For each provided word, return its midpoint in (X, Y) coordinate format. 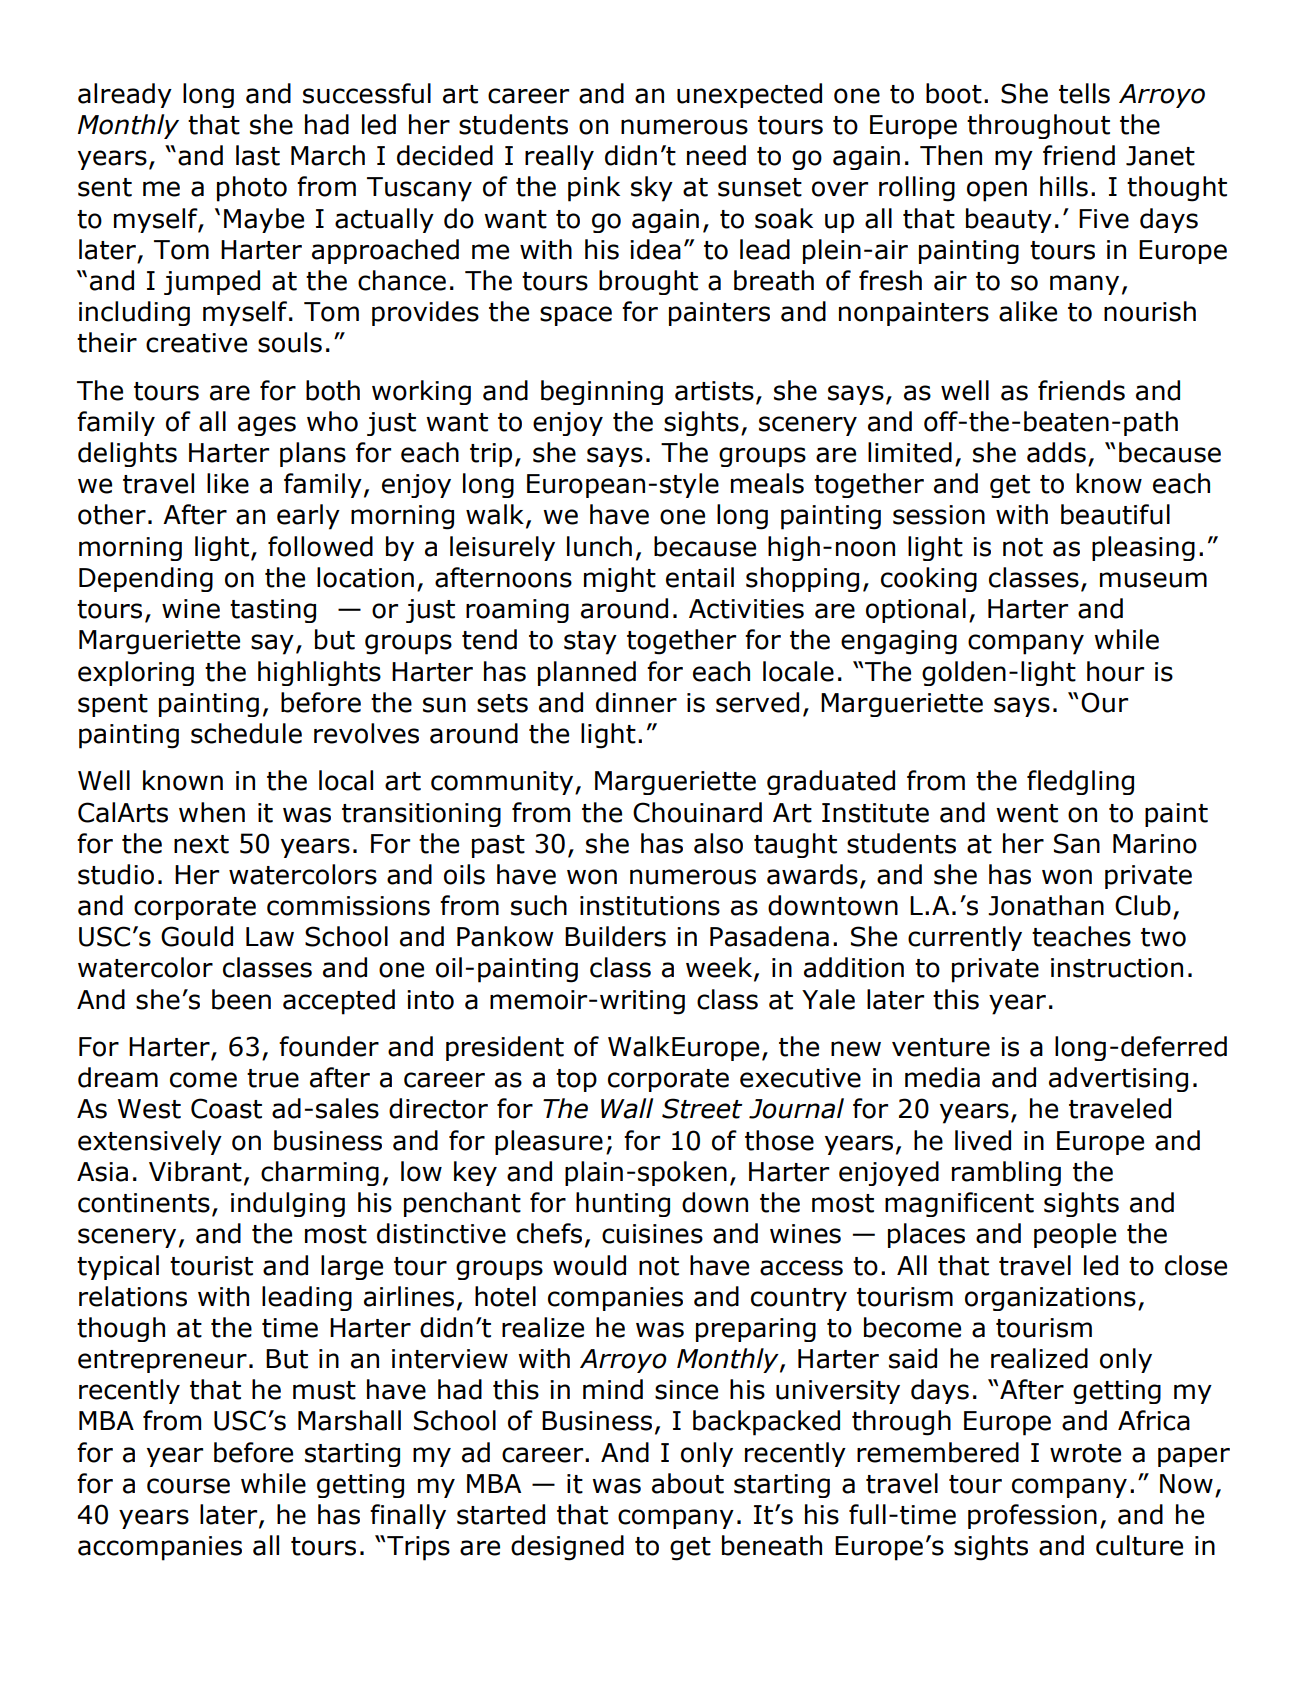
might (620, 579)
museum (1153, 580)
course (188, 1486)
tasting (273, 611)
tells (1084, 93)
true (273, 1078)
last (258, 155)
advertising (1118, 1079)
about (688, 1483)
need (716, 155)
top (576, 1080)
